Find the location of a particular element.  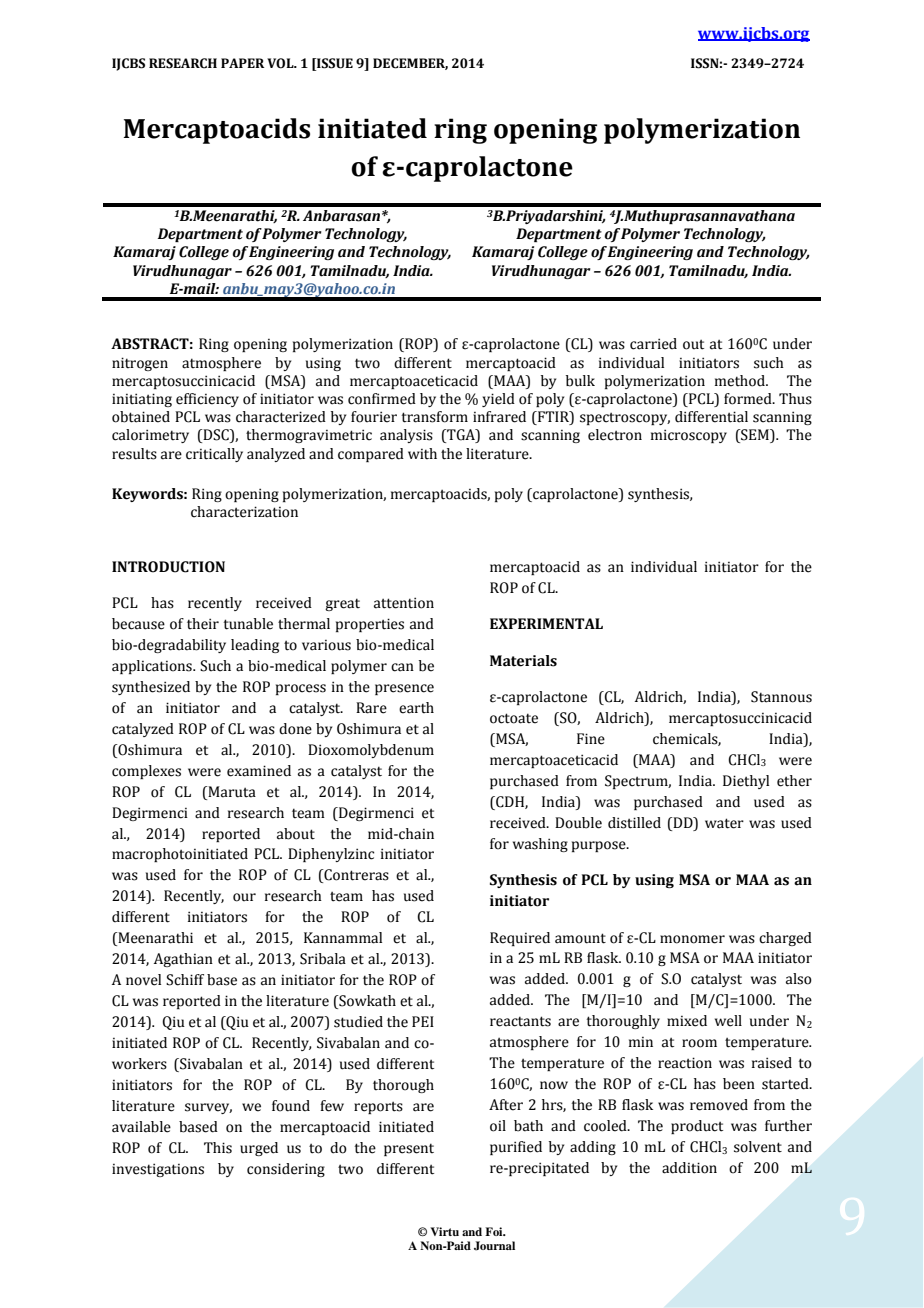

Foi is located at coordinates (495, 1231).
